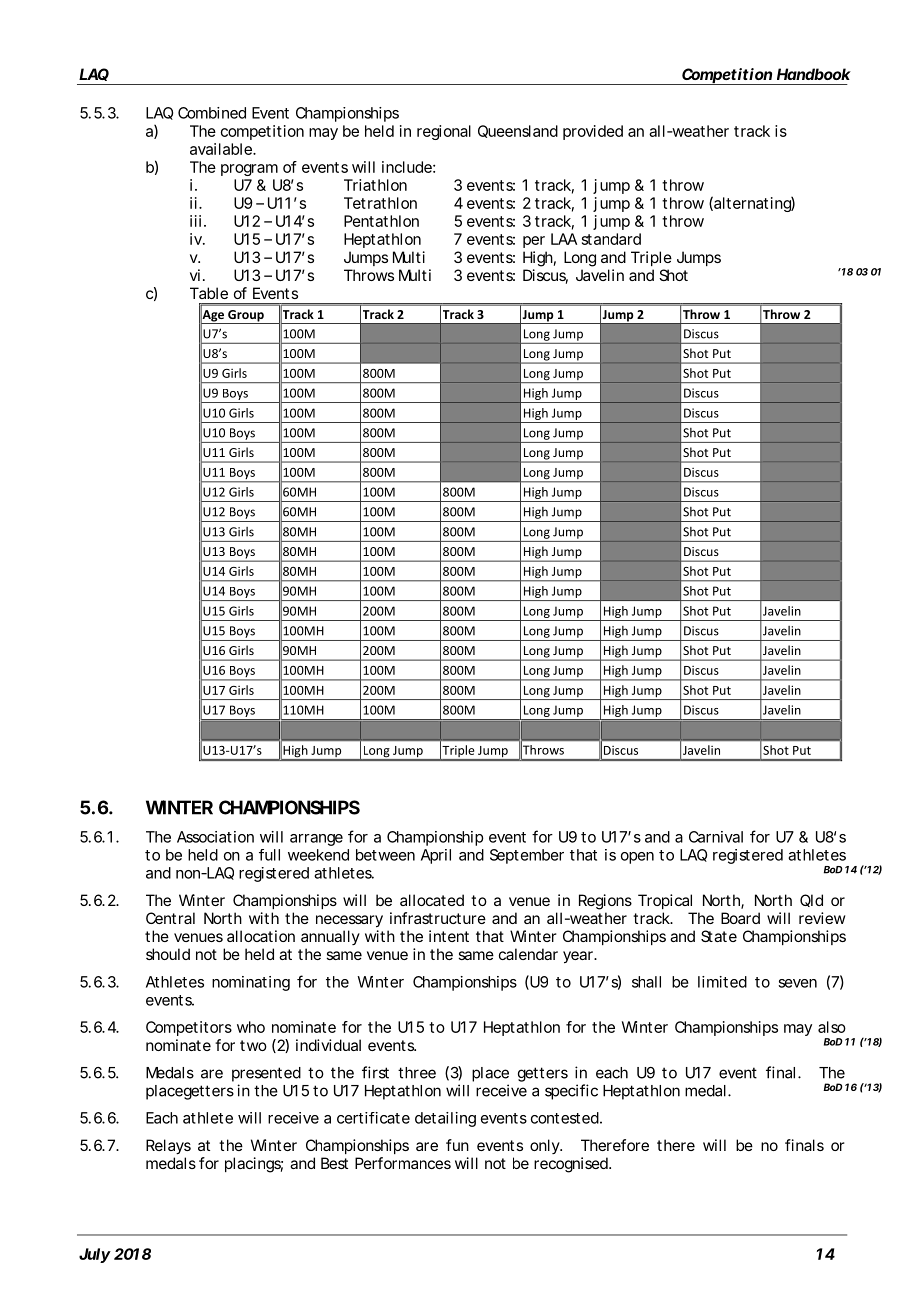 The width and height of the screenshot is (924, 1308). I want to click on Pentathlon, so click(381, 221).
